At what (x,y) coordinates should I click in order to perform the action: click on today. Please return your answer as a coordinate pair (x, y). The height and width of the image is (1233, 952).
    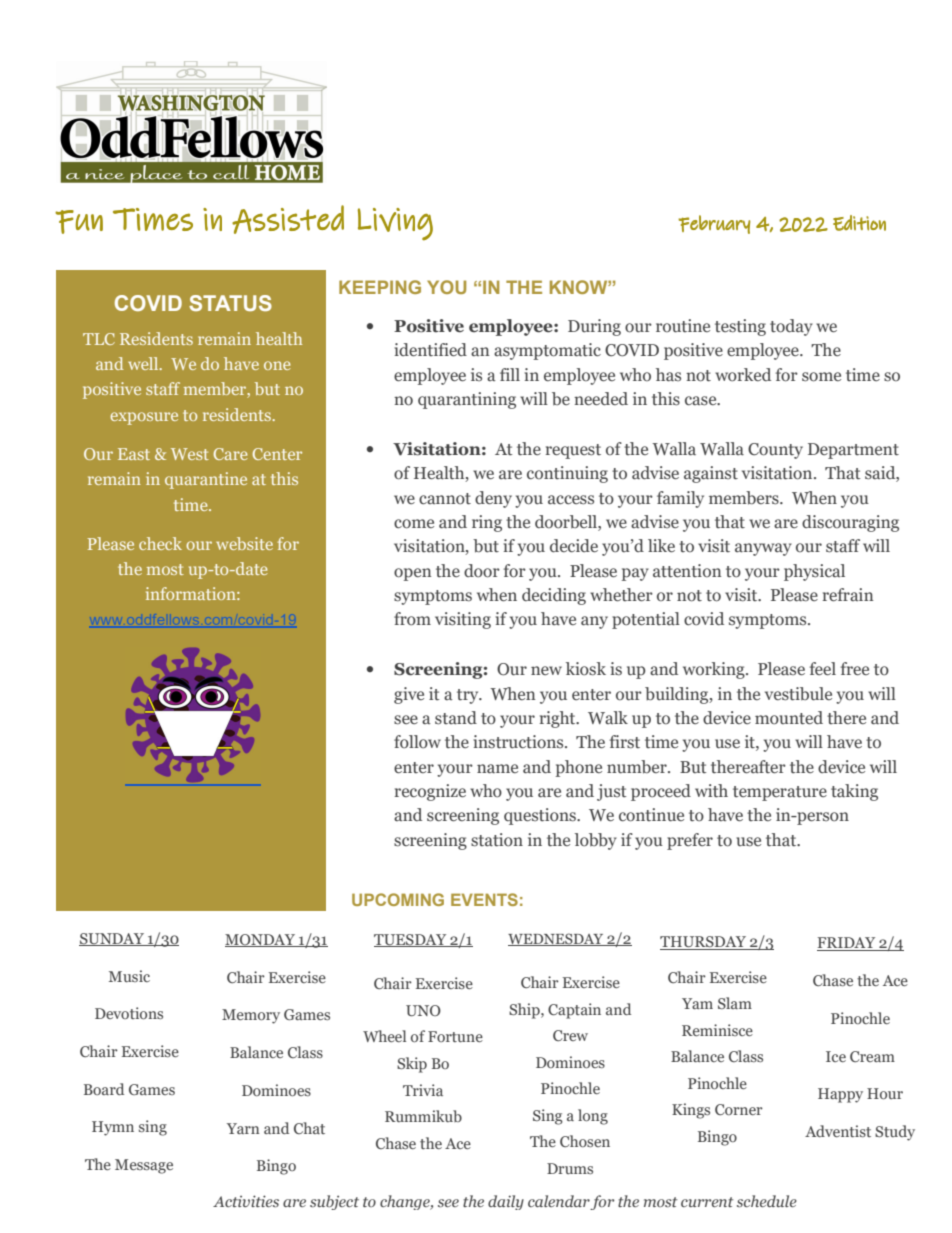
    Looking at the image, I should click on (791, 327).
